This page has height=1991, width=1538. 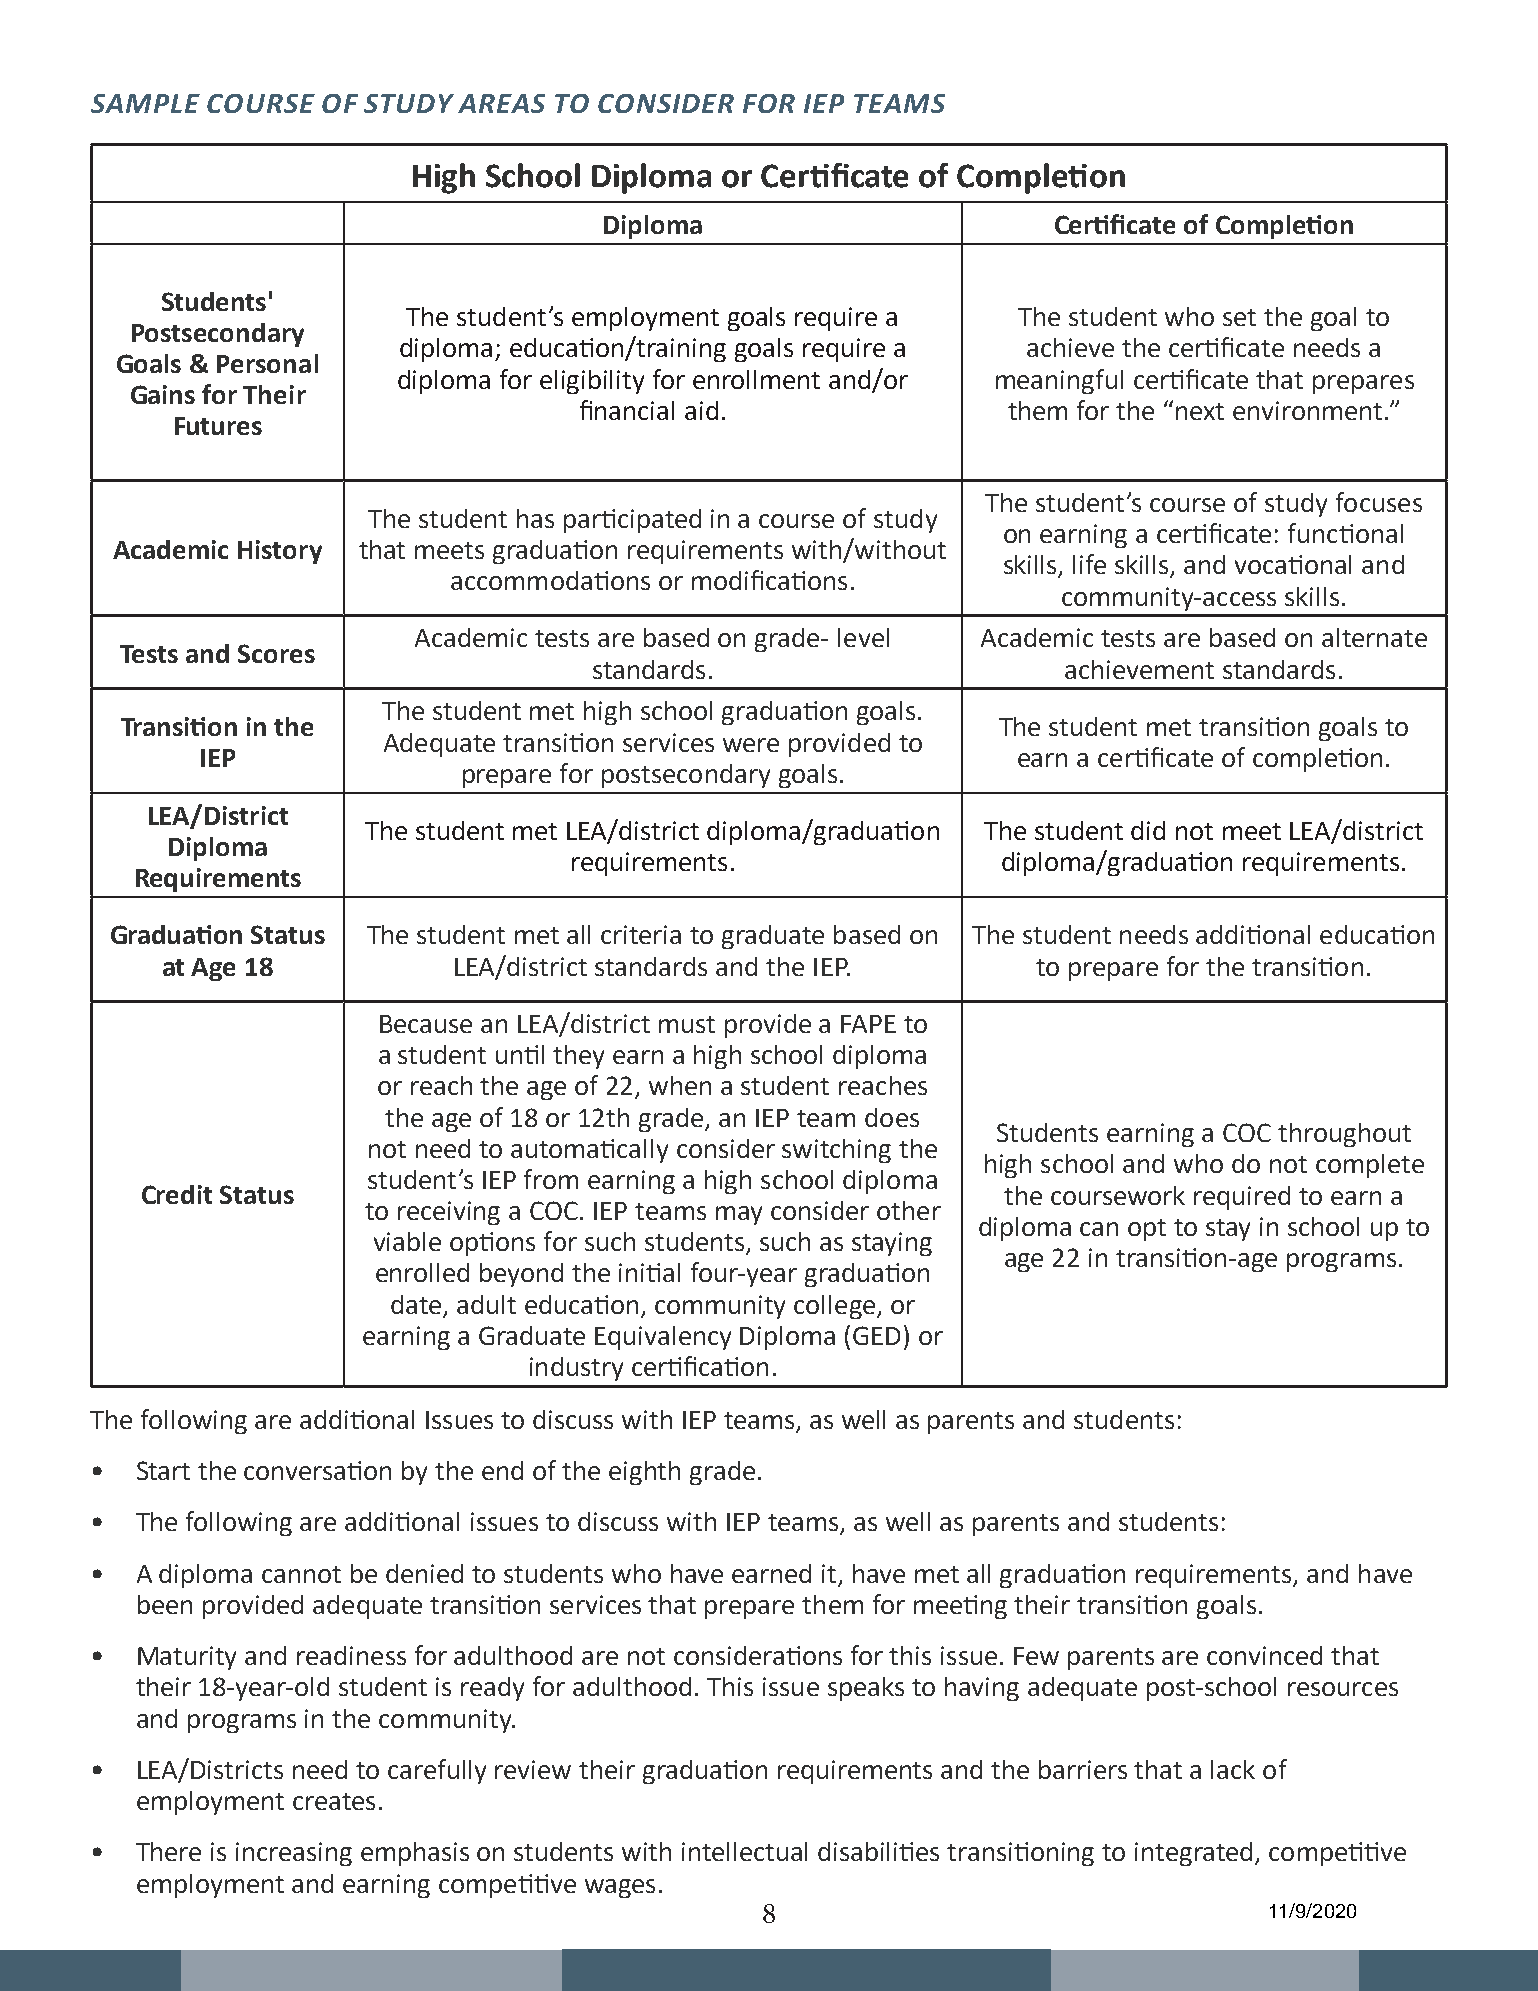 I want to click on throughout, so click(x=1344, y=1135).
